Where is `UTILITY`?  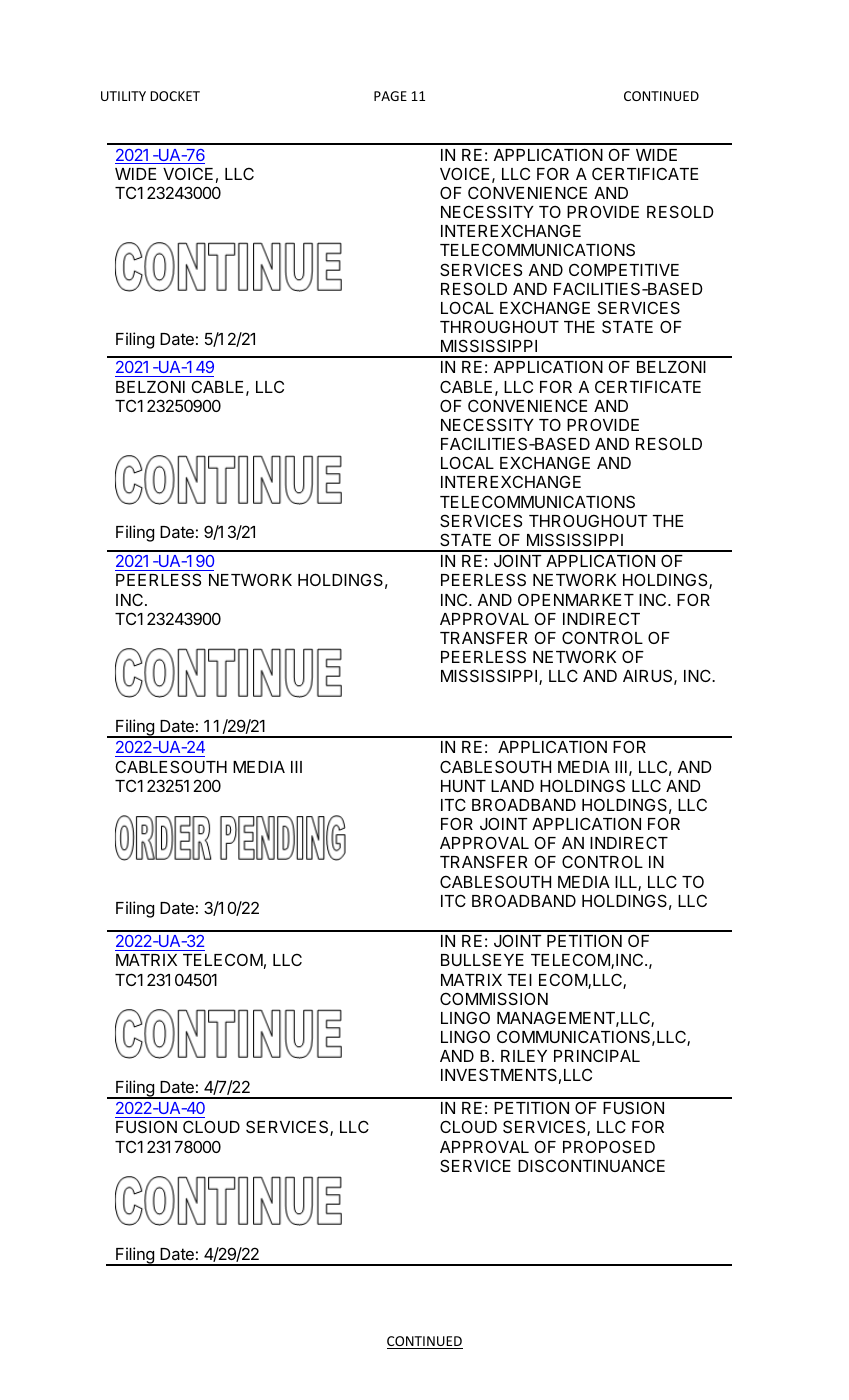
UTILITY is located at coordinates (123, 96).
